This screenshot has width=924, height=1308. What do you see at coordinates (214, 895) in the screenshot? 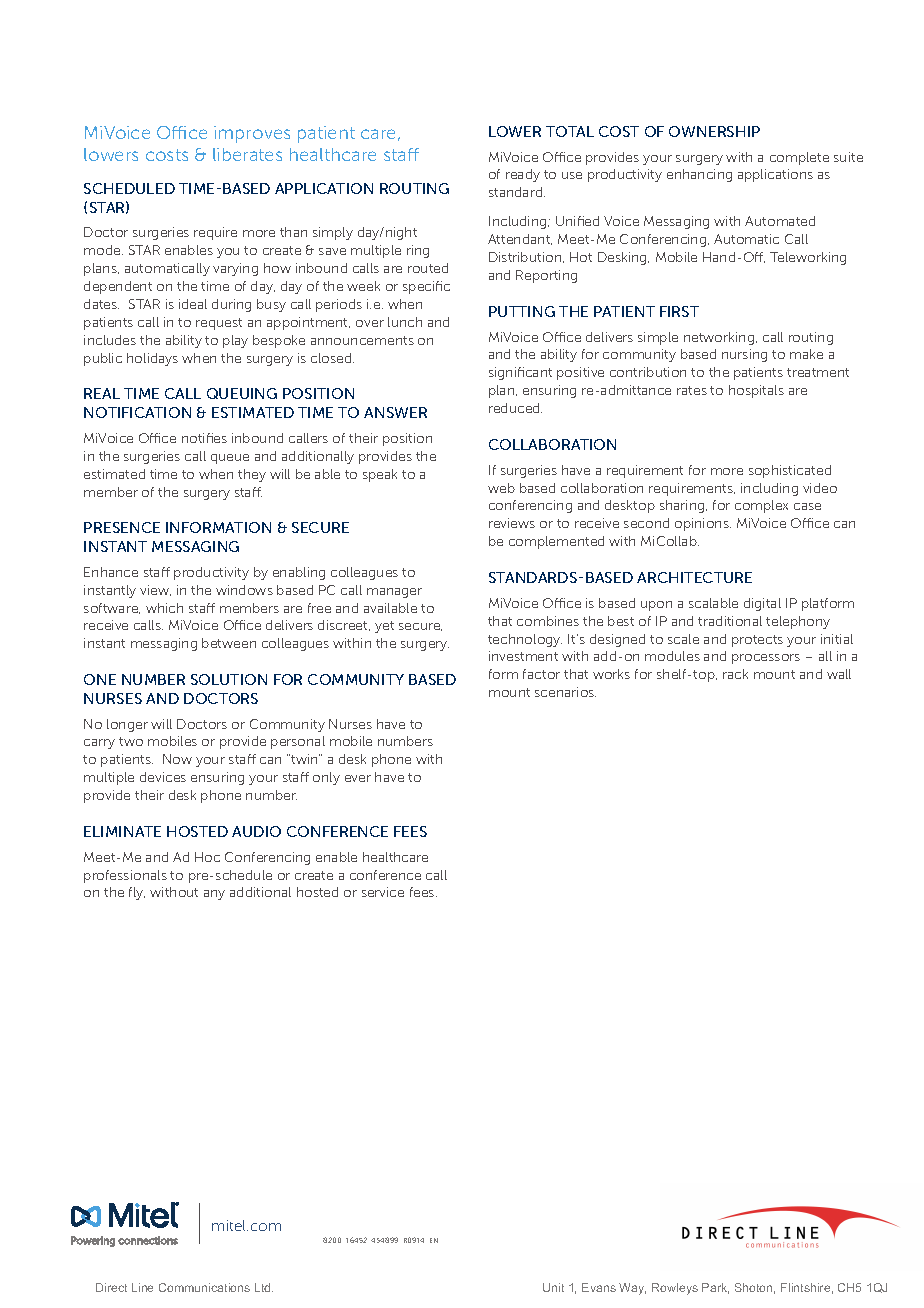
I see `any` at bounding box center [214, 895].
